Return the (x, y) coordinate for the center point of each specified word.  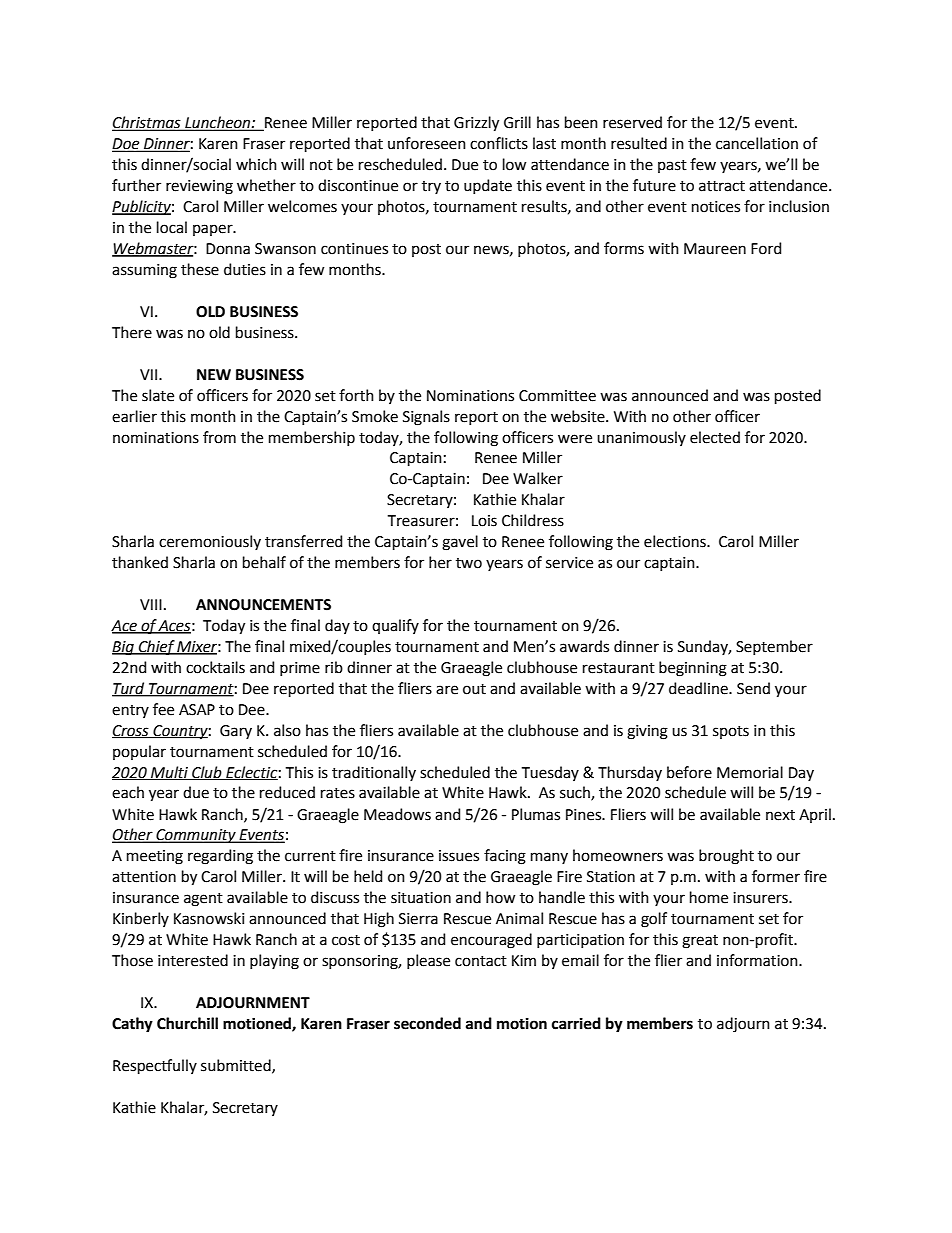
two (469, 563)
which (256, 164)
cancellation (757, 143)
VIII (151, 604)
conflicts (499, 143)
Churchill (187, 1023)
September (774, 647)
